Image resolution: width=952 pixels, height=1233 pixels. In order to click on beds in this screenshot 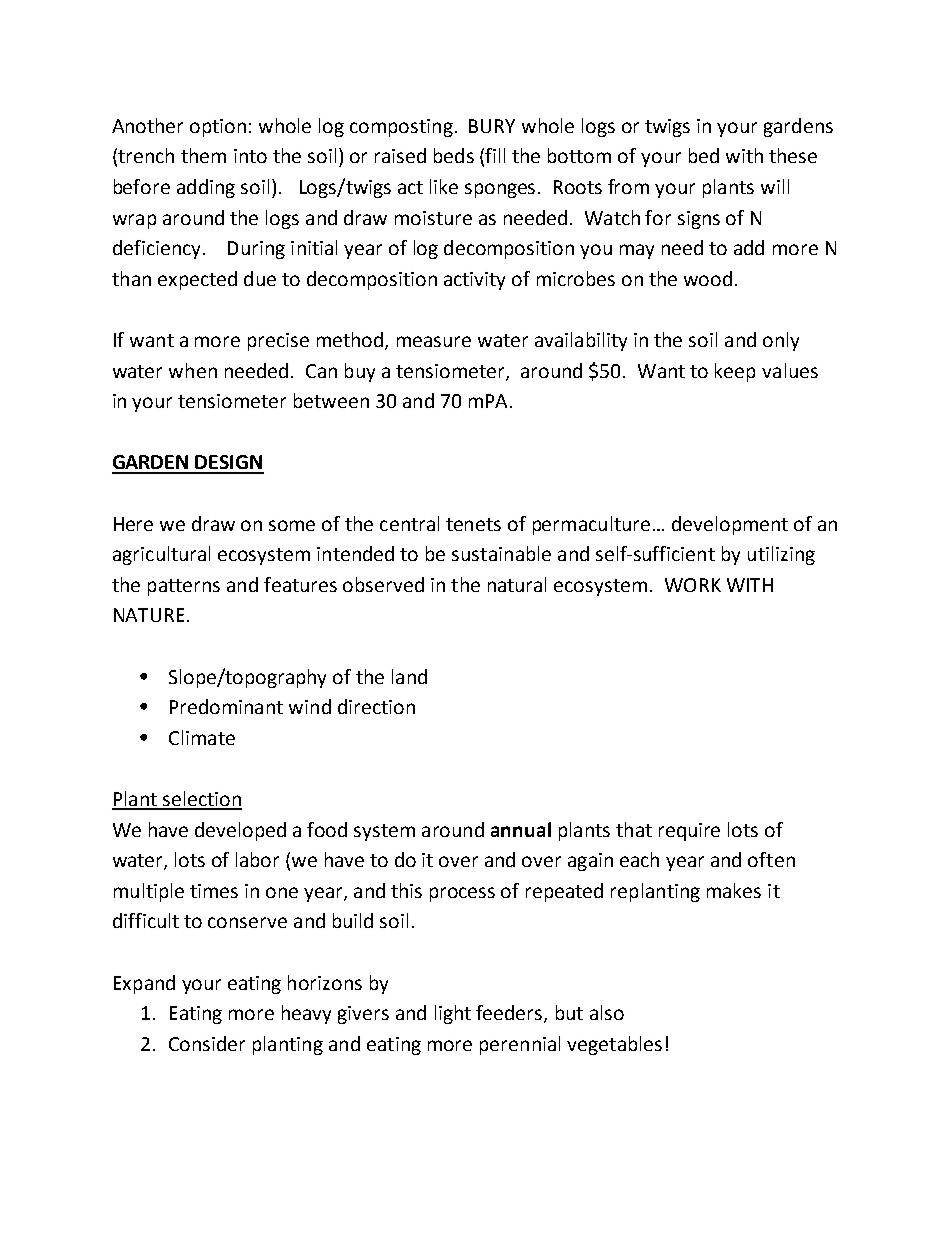, I will do `click(454, 155)`.
